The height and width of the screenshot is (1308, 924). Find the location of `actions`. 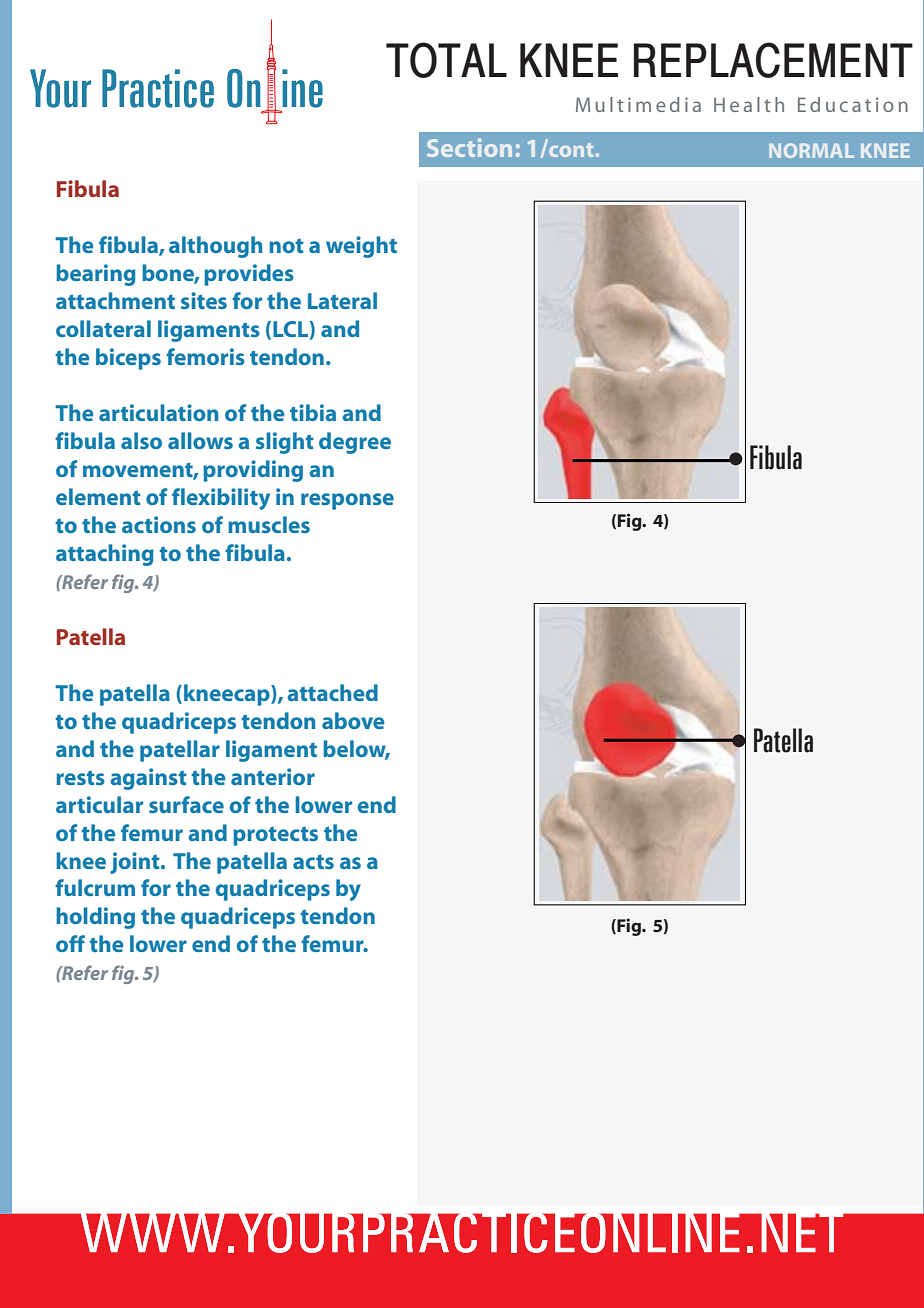

actions is located at coordinates (159, 524).
